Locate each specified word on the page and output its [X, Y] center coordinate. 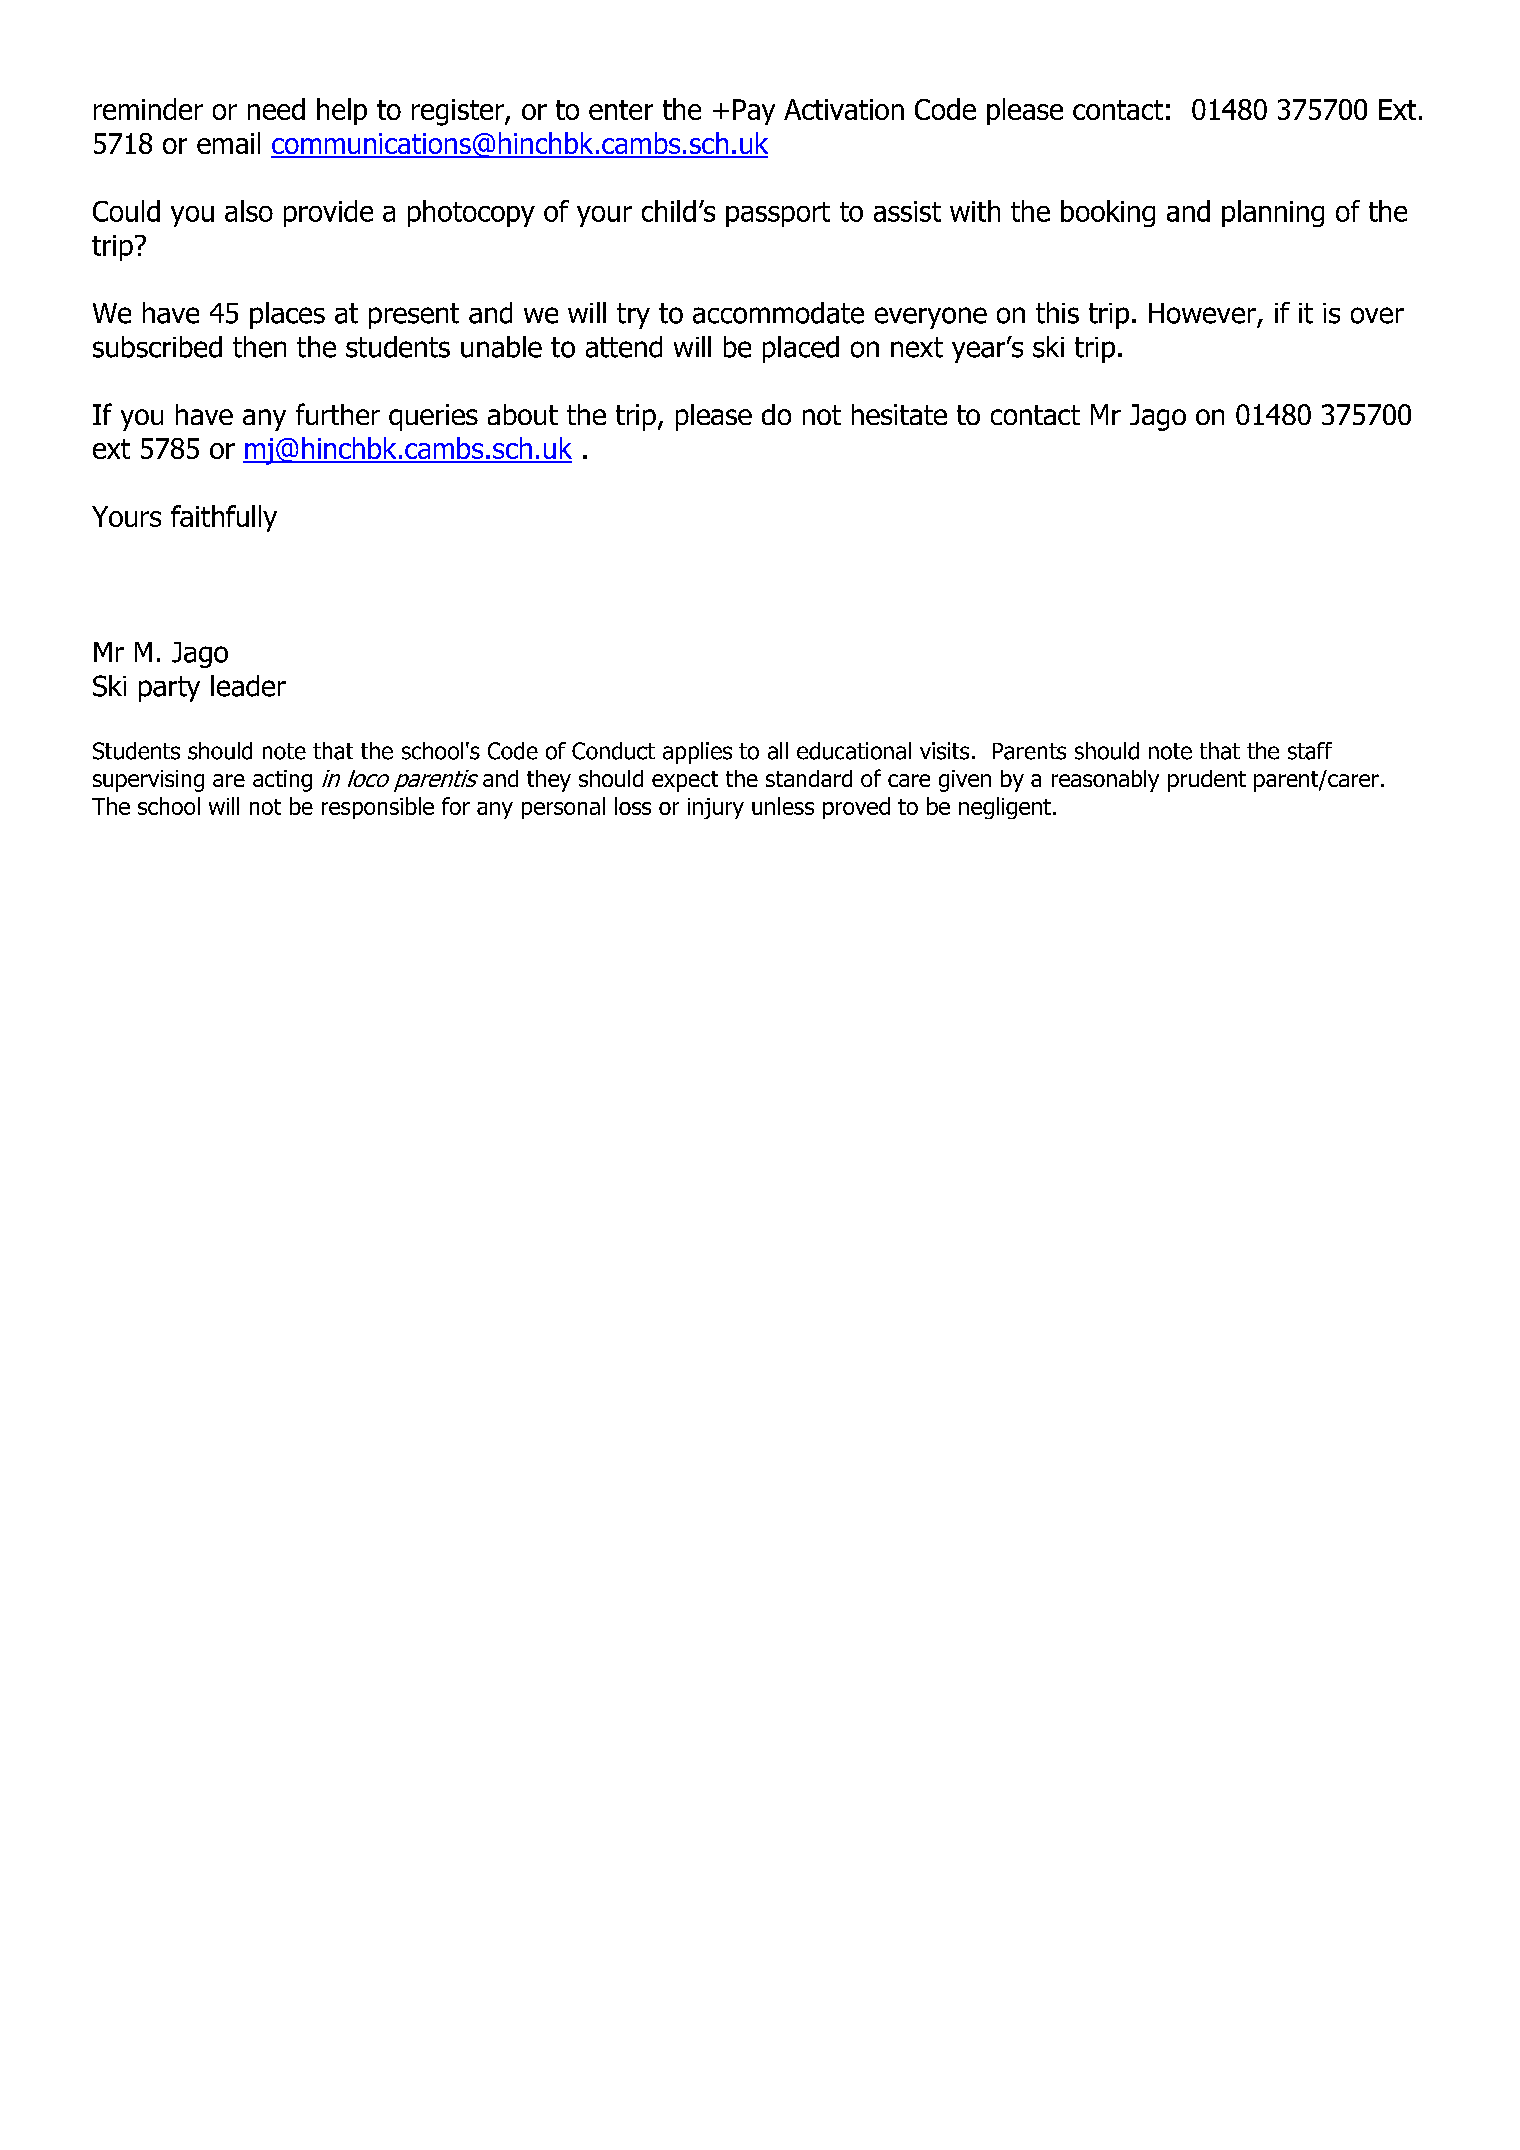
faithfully [224, 518]
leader [248, 686]
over [1377, 315]
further [338, 414]
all [778, 751]
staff [1310, 751]
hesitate [899, 414]
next [917, 347]
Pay [754, 112]
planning [1273, 213]
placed [801, 349]
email [228, 143]
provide [328, 213]
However [1202, 313]
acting [282, 781]
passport [778, 214]
